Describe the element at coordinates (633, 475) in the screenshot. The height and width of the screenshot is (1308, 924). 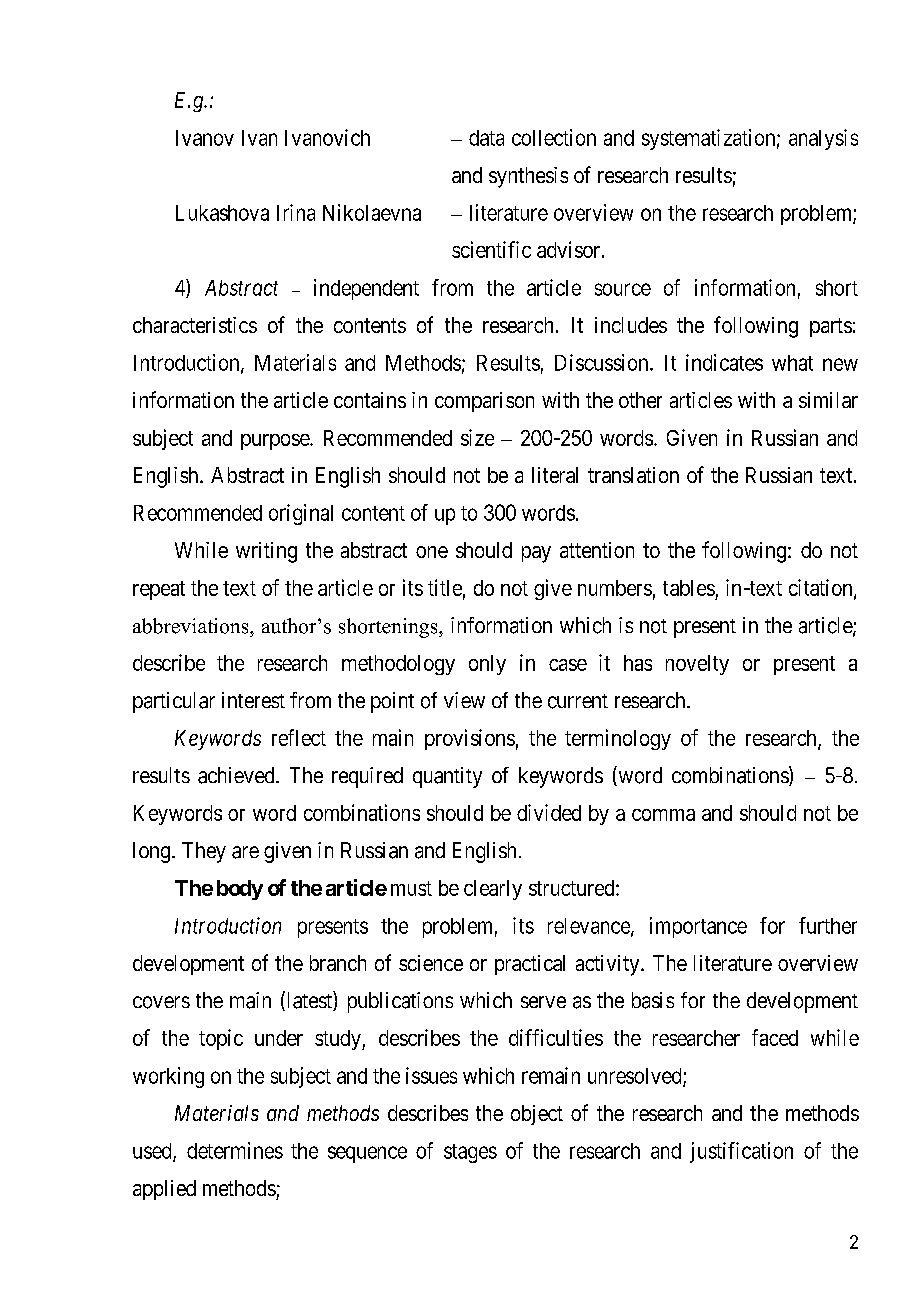
I see `translation` at that location.
